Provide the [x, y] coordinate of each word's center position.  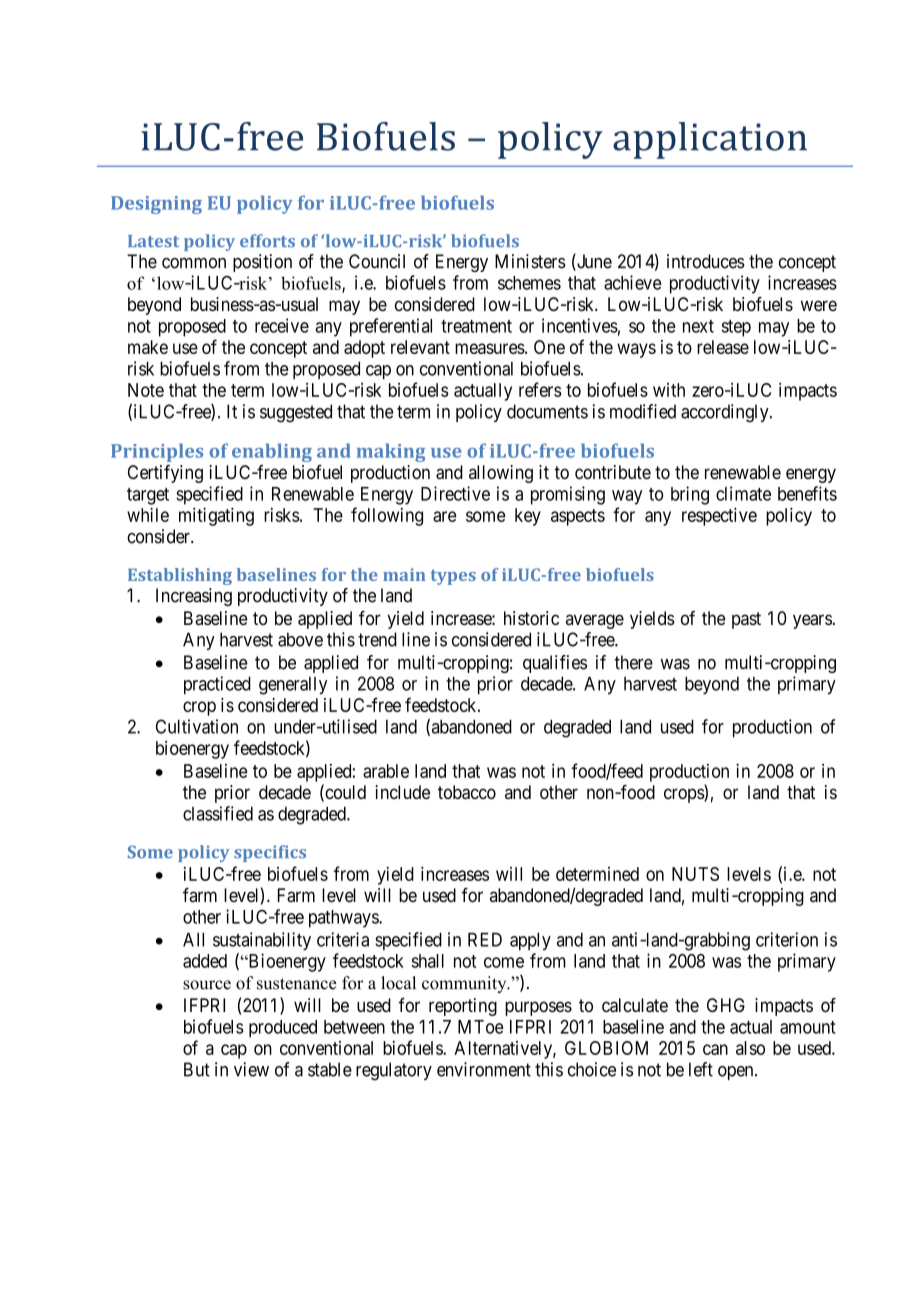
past [746, 620]
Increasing [194, 597]
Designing [156, 205]
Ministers [530, 261]
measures [490, 348]
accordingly [726, 413]
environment [484, 1069]
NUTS [695, 874]
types [453, 577]
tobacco [467, 792]
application [710, 140]
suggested [296, 413]
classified [218, 813]
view [251, 1069]
